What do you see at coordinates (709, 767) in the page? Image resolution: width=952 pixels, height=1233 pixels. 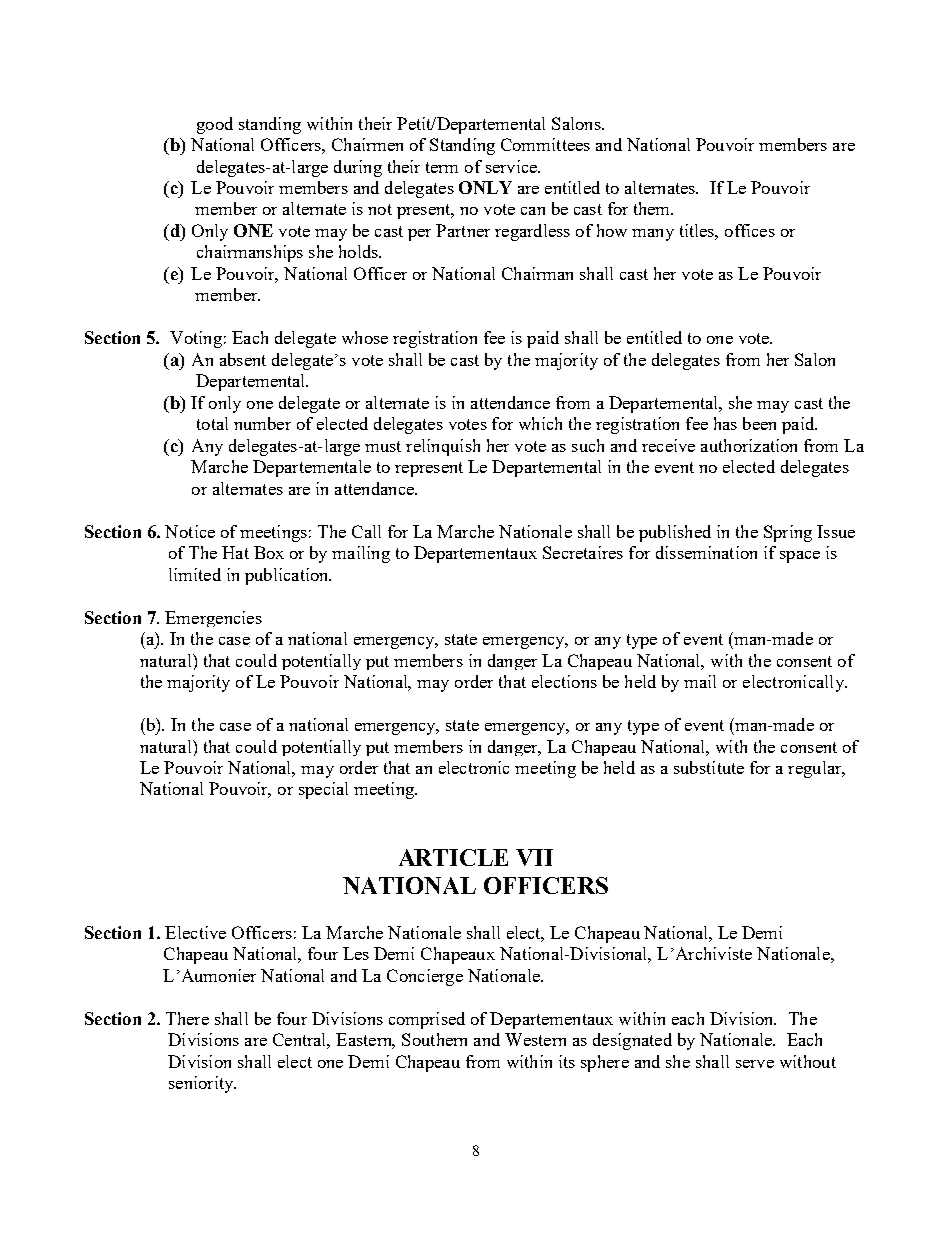 I see `substitute` at bounding box center [709, 767].
